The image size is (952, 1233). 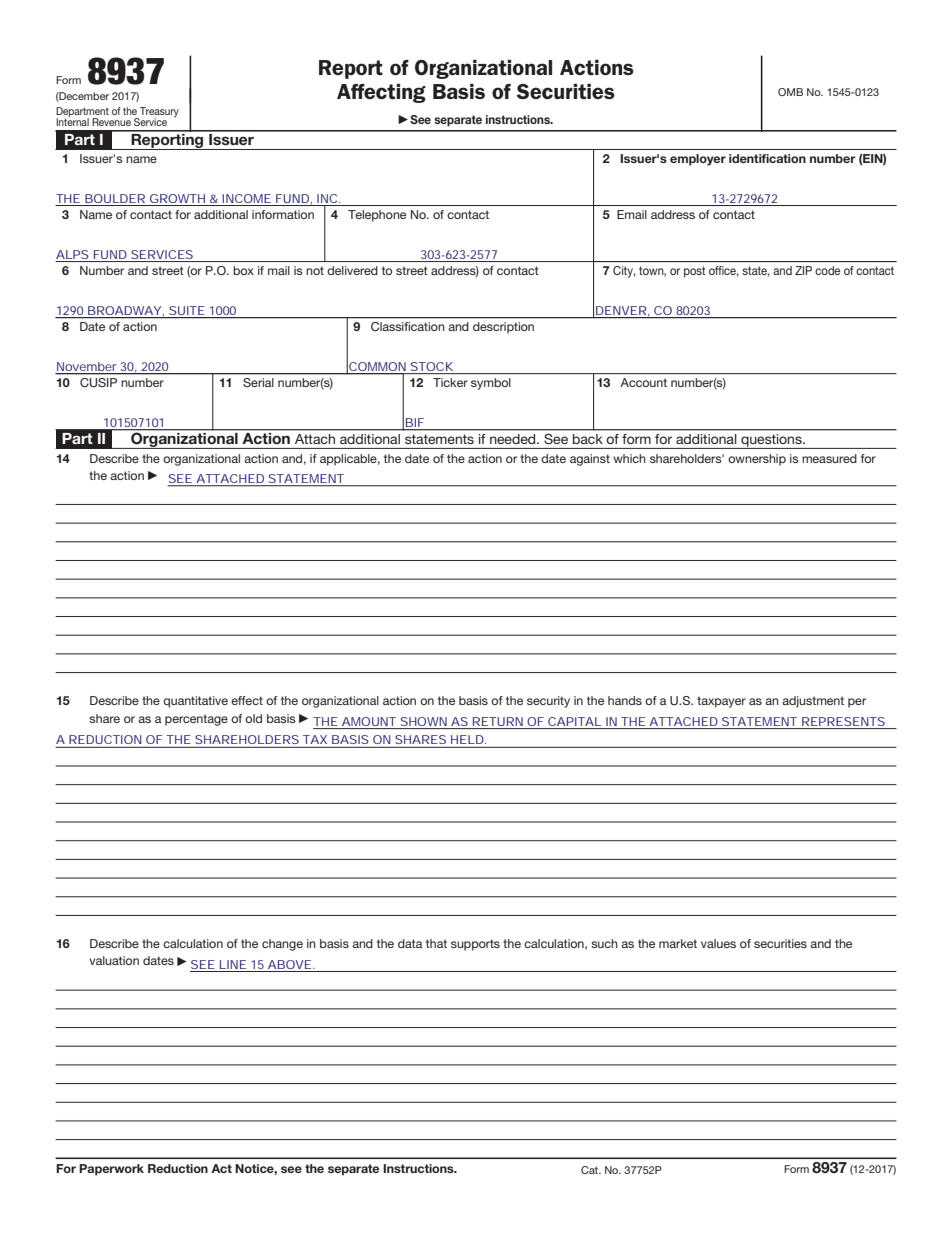 I want to click on Paperwork, so click(x=111, y=1170).
